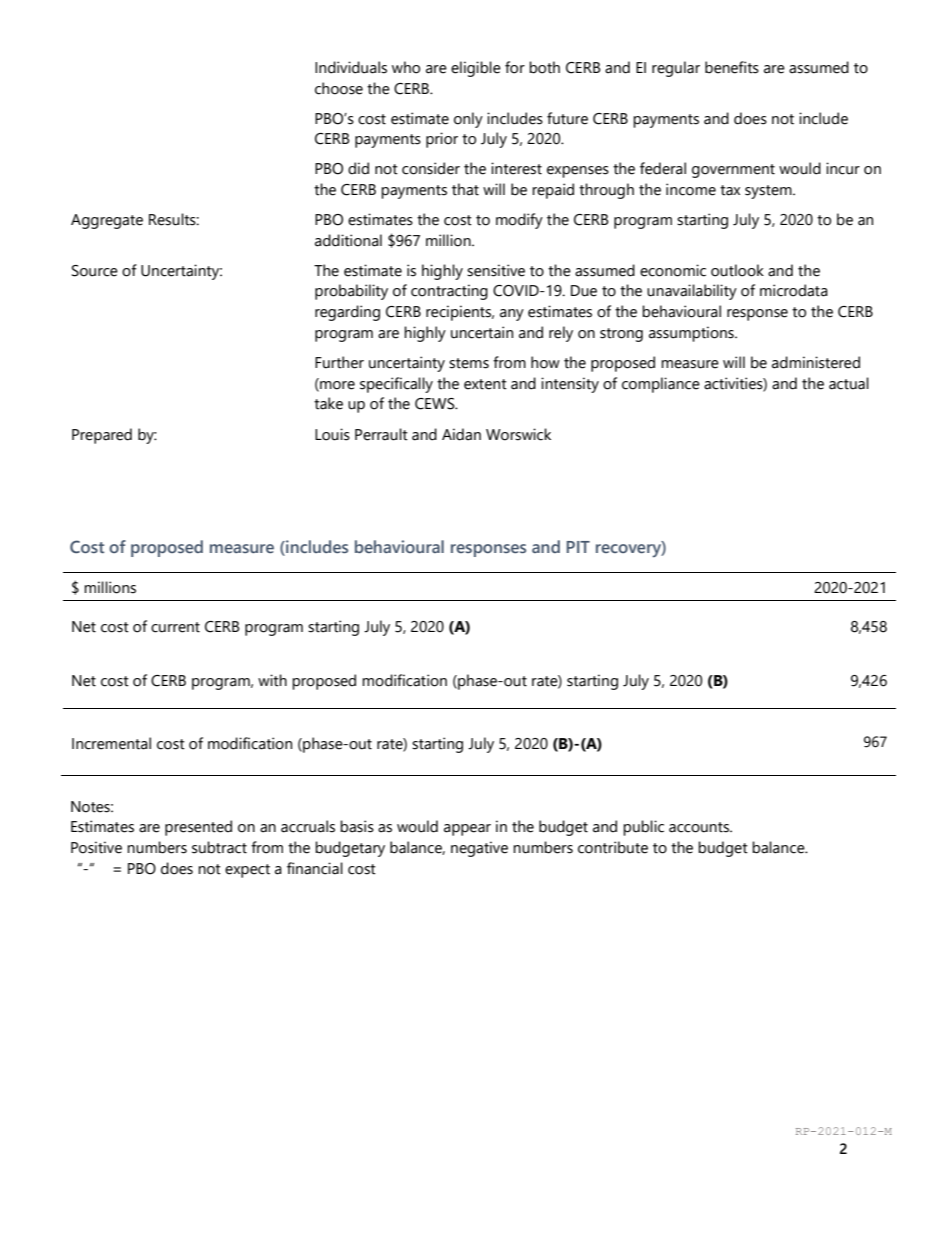 This page has width=952, height=1233. Describe the element at coordinates (219, 847) in the page. I see `subtract` at that location.
